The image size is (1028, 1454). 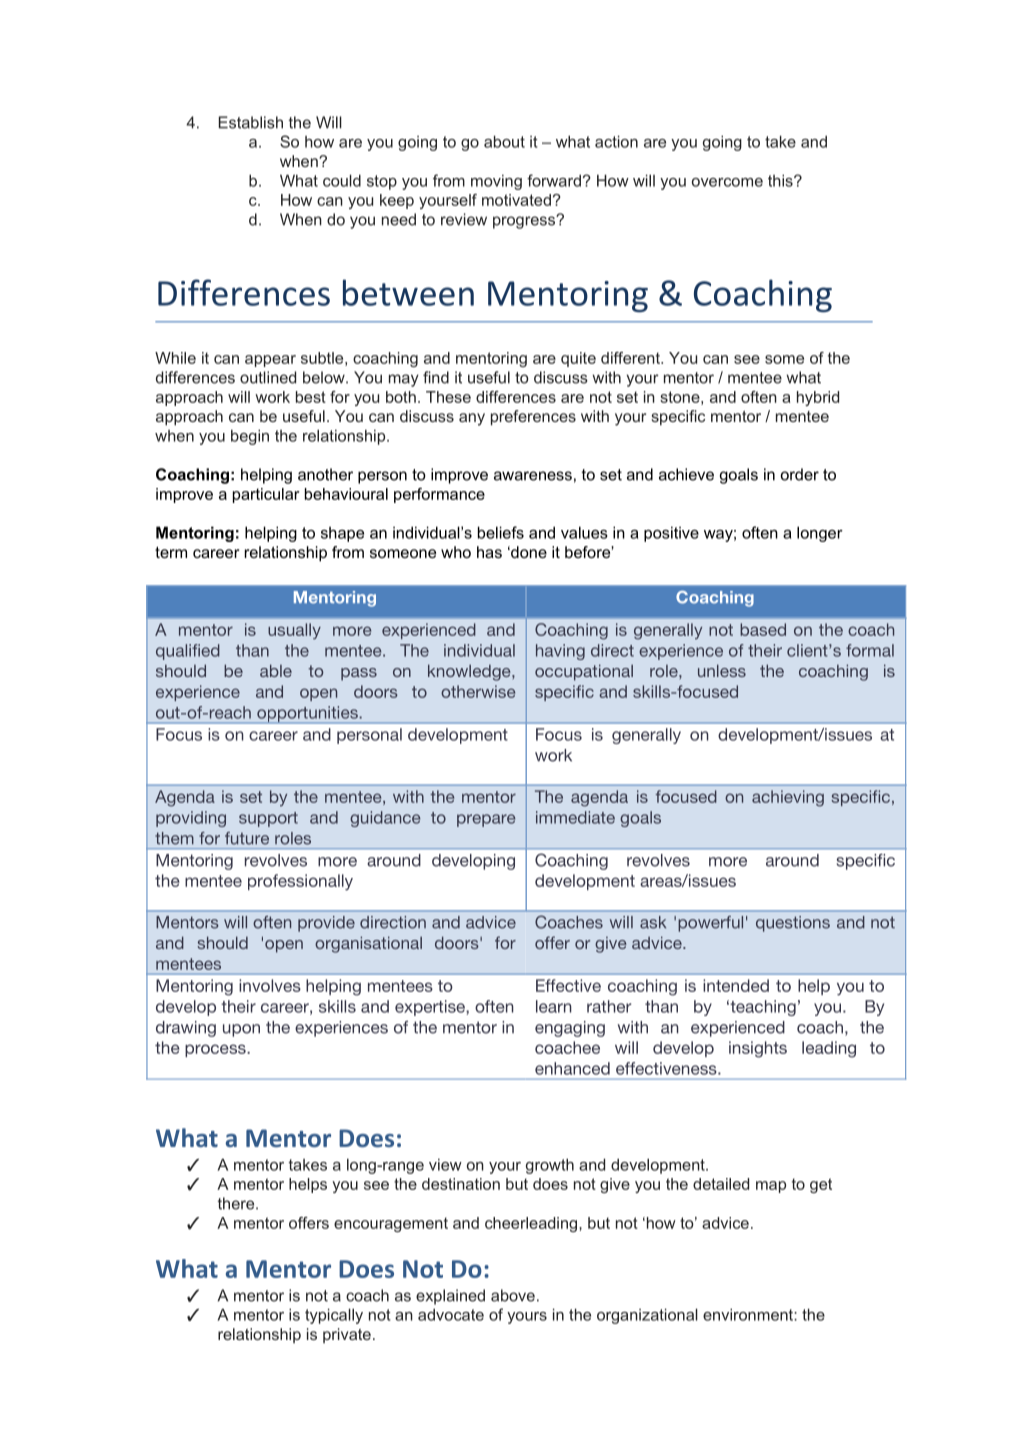 What do you see at coordinates (300, 882) in the screenshot?
I see `professionally` at bounding box center [300, 882].
